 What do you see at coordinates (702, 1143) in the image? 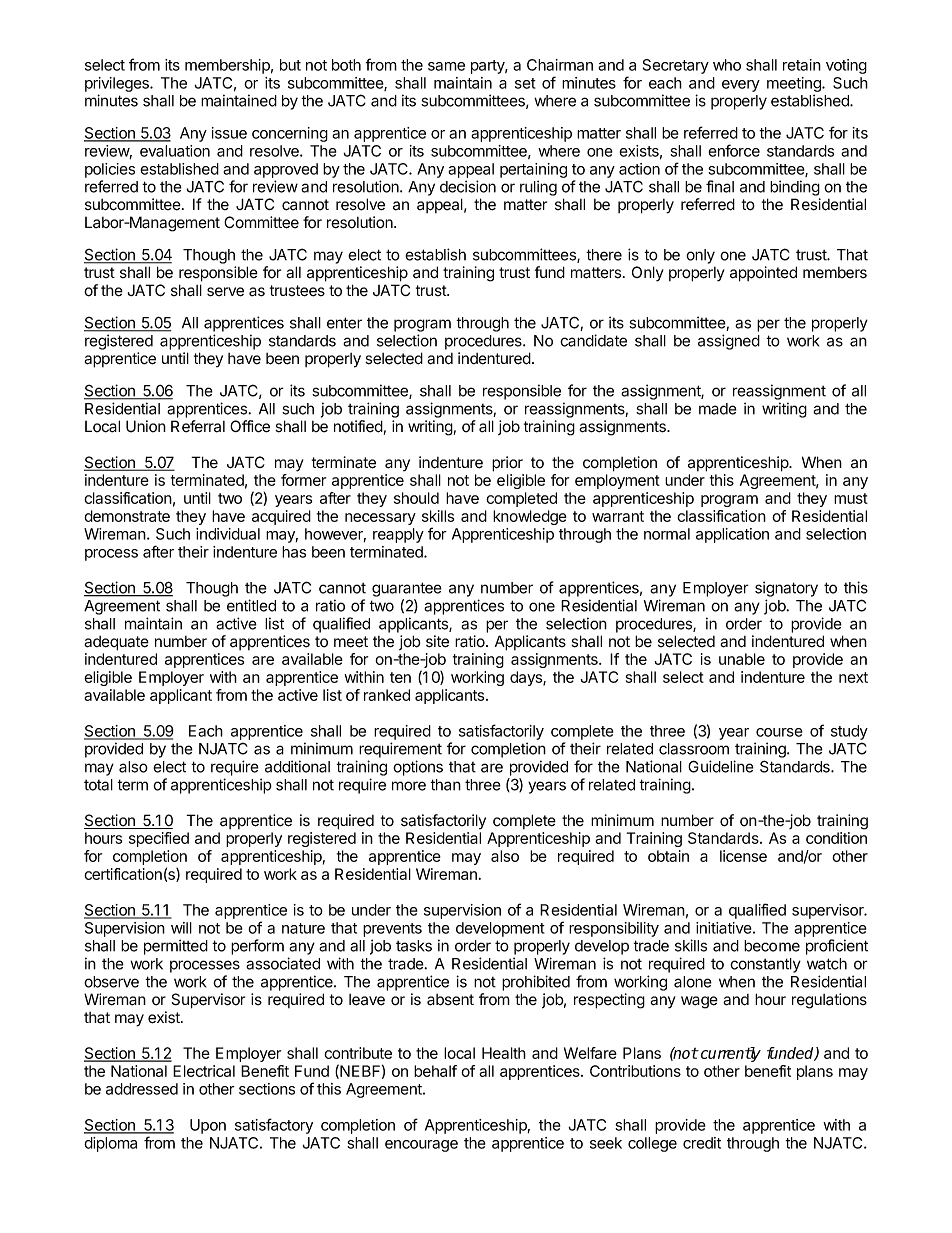
I see `credit` at bounding box center [702, 1143].
